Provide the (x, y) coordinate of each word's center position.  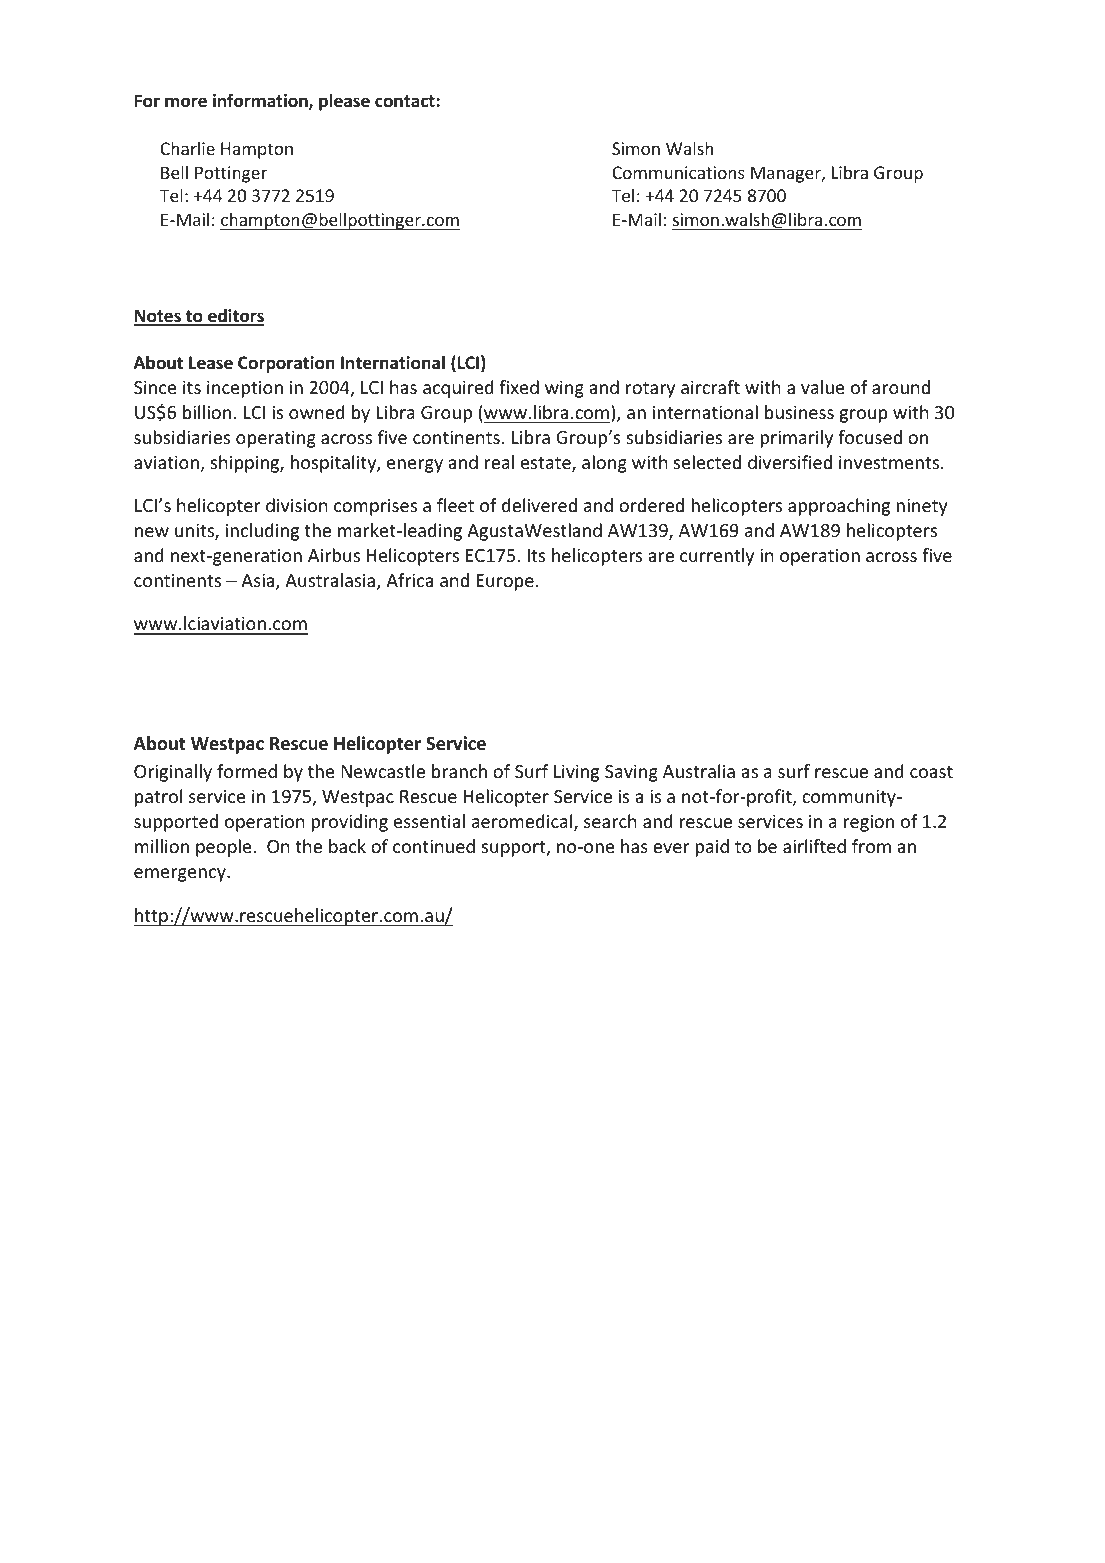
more (186, 102)
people (224, 848)
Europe (505, 582)
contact (406, 101)
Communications (678, 172)
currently (717, 557)
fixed (519, 387)
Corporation (286, 364)
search (610, 821)
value (823, 387)
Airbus (334, 555)
